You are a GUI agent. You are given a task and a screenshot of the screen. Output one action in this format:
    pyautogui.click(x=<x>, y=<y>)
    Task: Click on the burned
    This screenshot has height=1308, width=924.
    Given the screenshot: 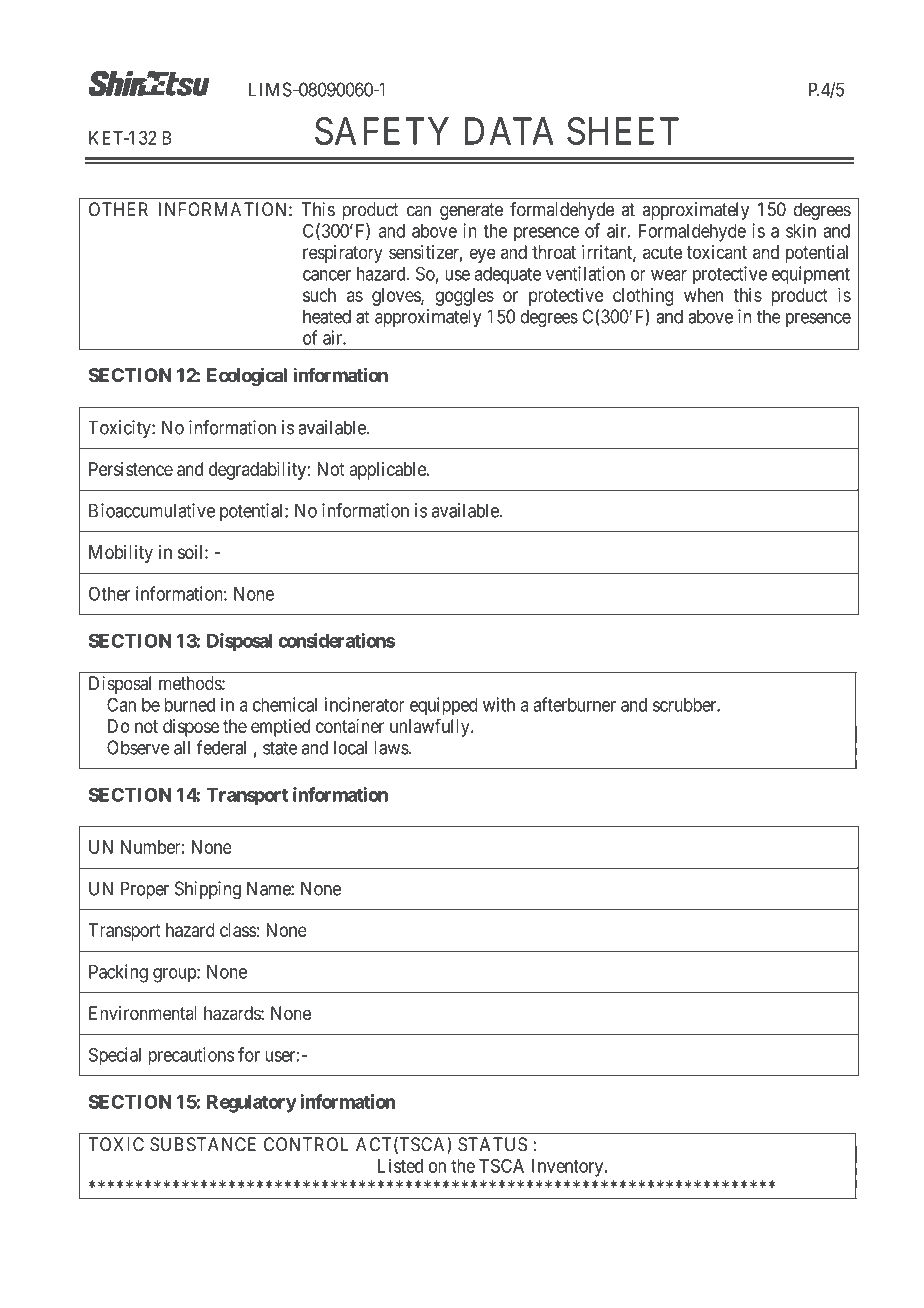 What is the action you would take?
    pyautogui.click(x=190, y=705)
